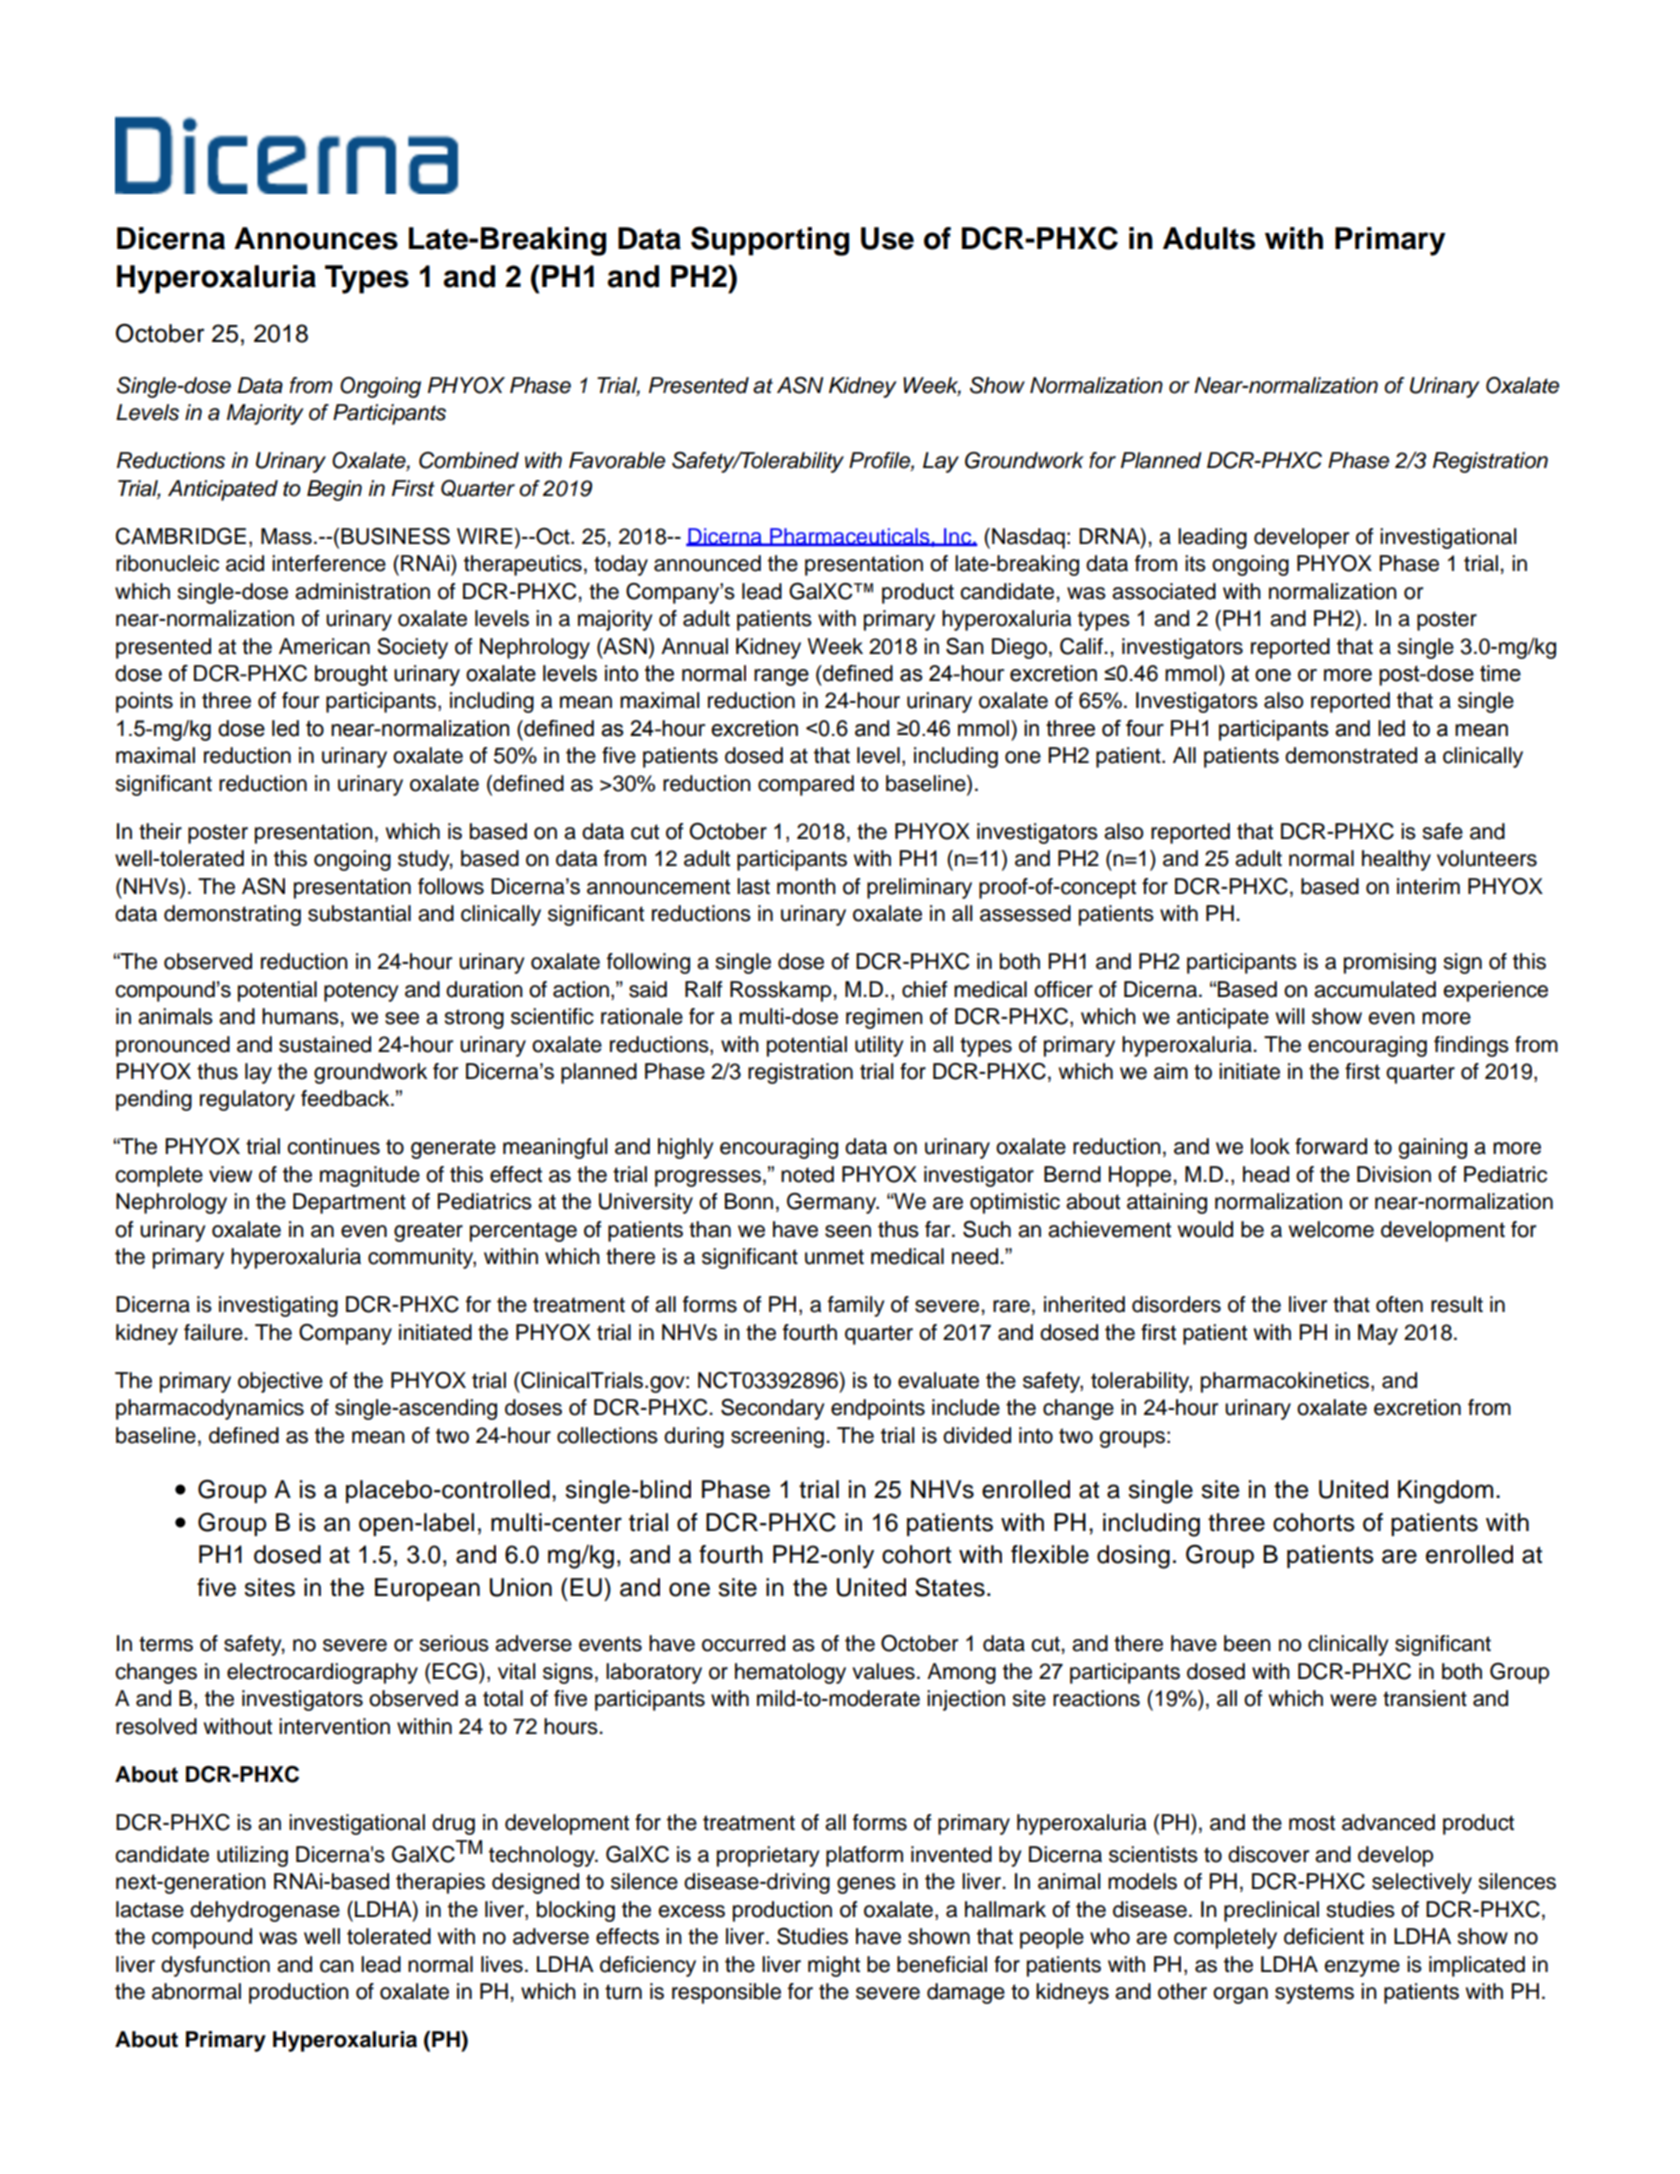 This screenshot has height=2174, width=1680. Describe the element at coordinates (1195, 563) in the screenshot. I see `its` at that location.
